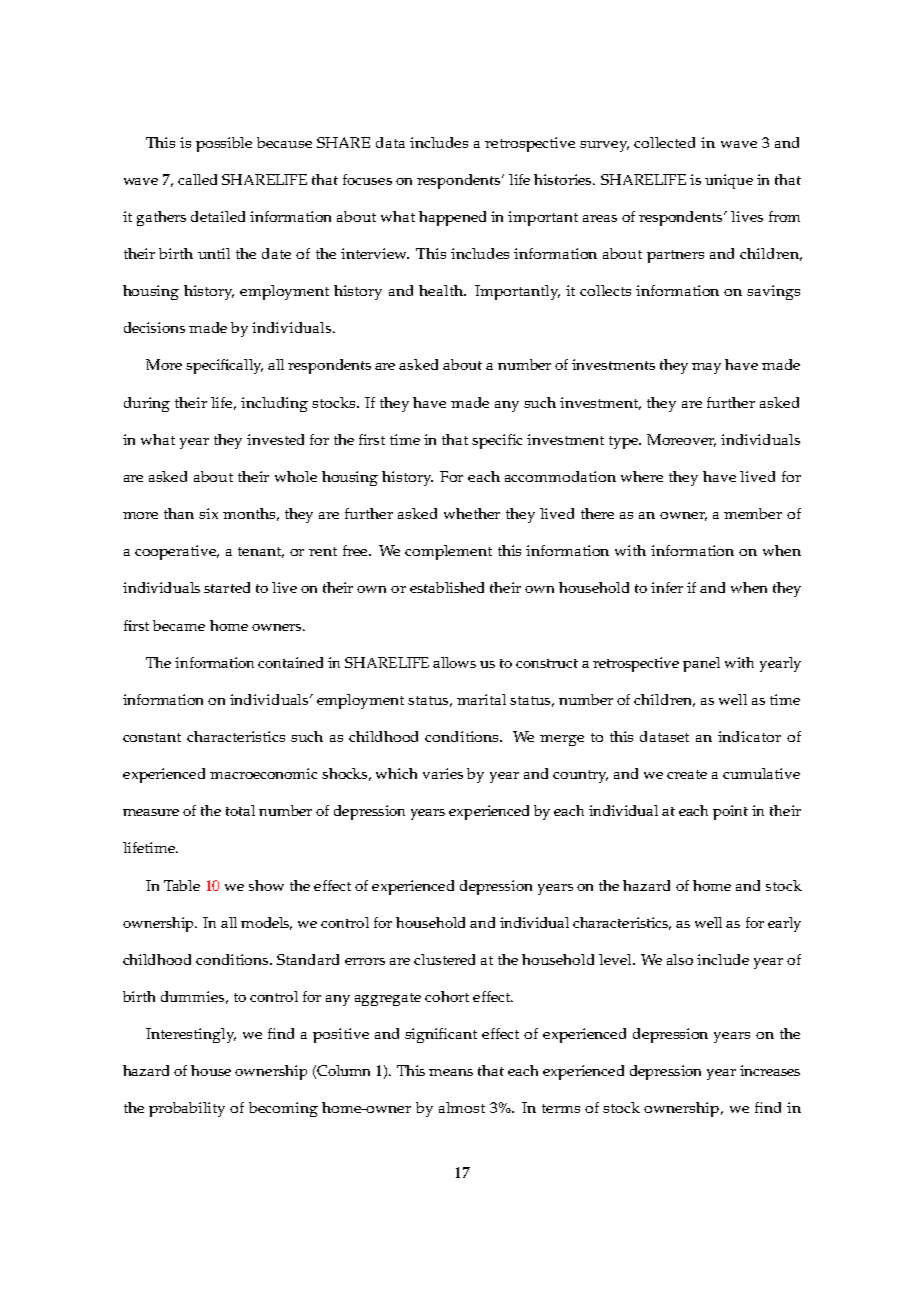  What do you see at coordinates (452, 218) in the screenshot?
I see `happened` at bounding box center [452, 218].
